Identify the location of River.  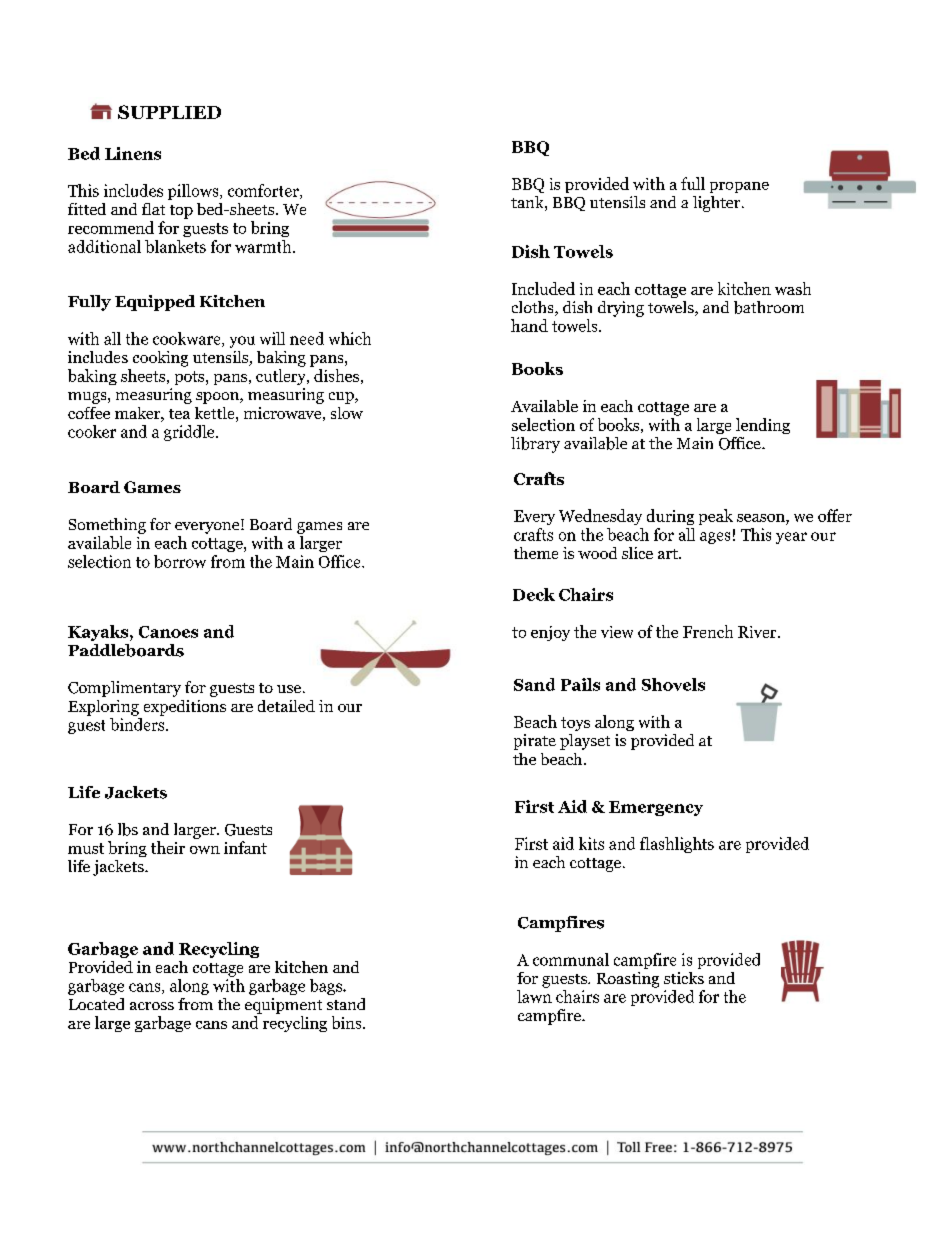
(758, 632).
